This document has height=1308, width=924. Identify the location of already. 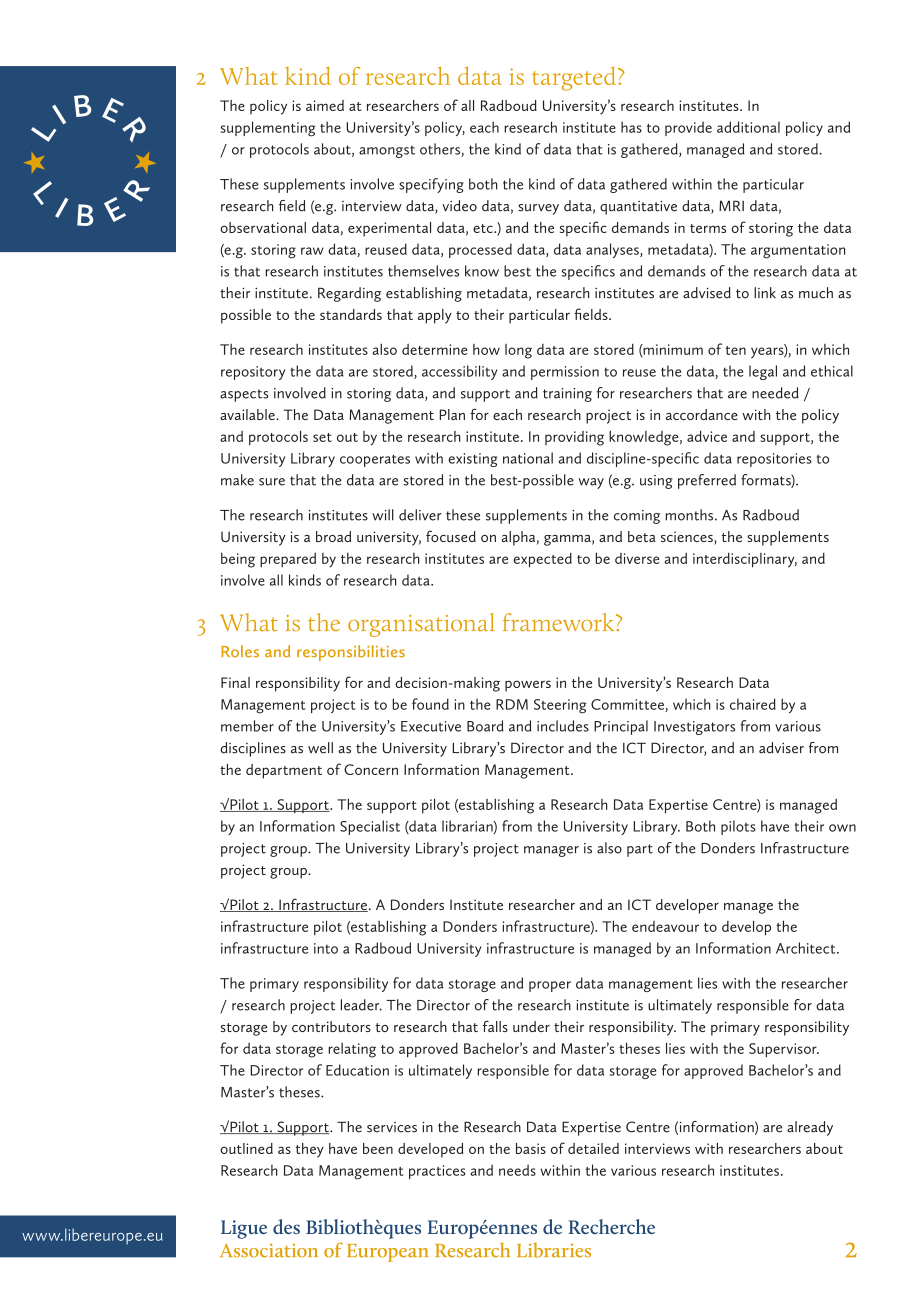
(810, 1128).
